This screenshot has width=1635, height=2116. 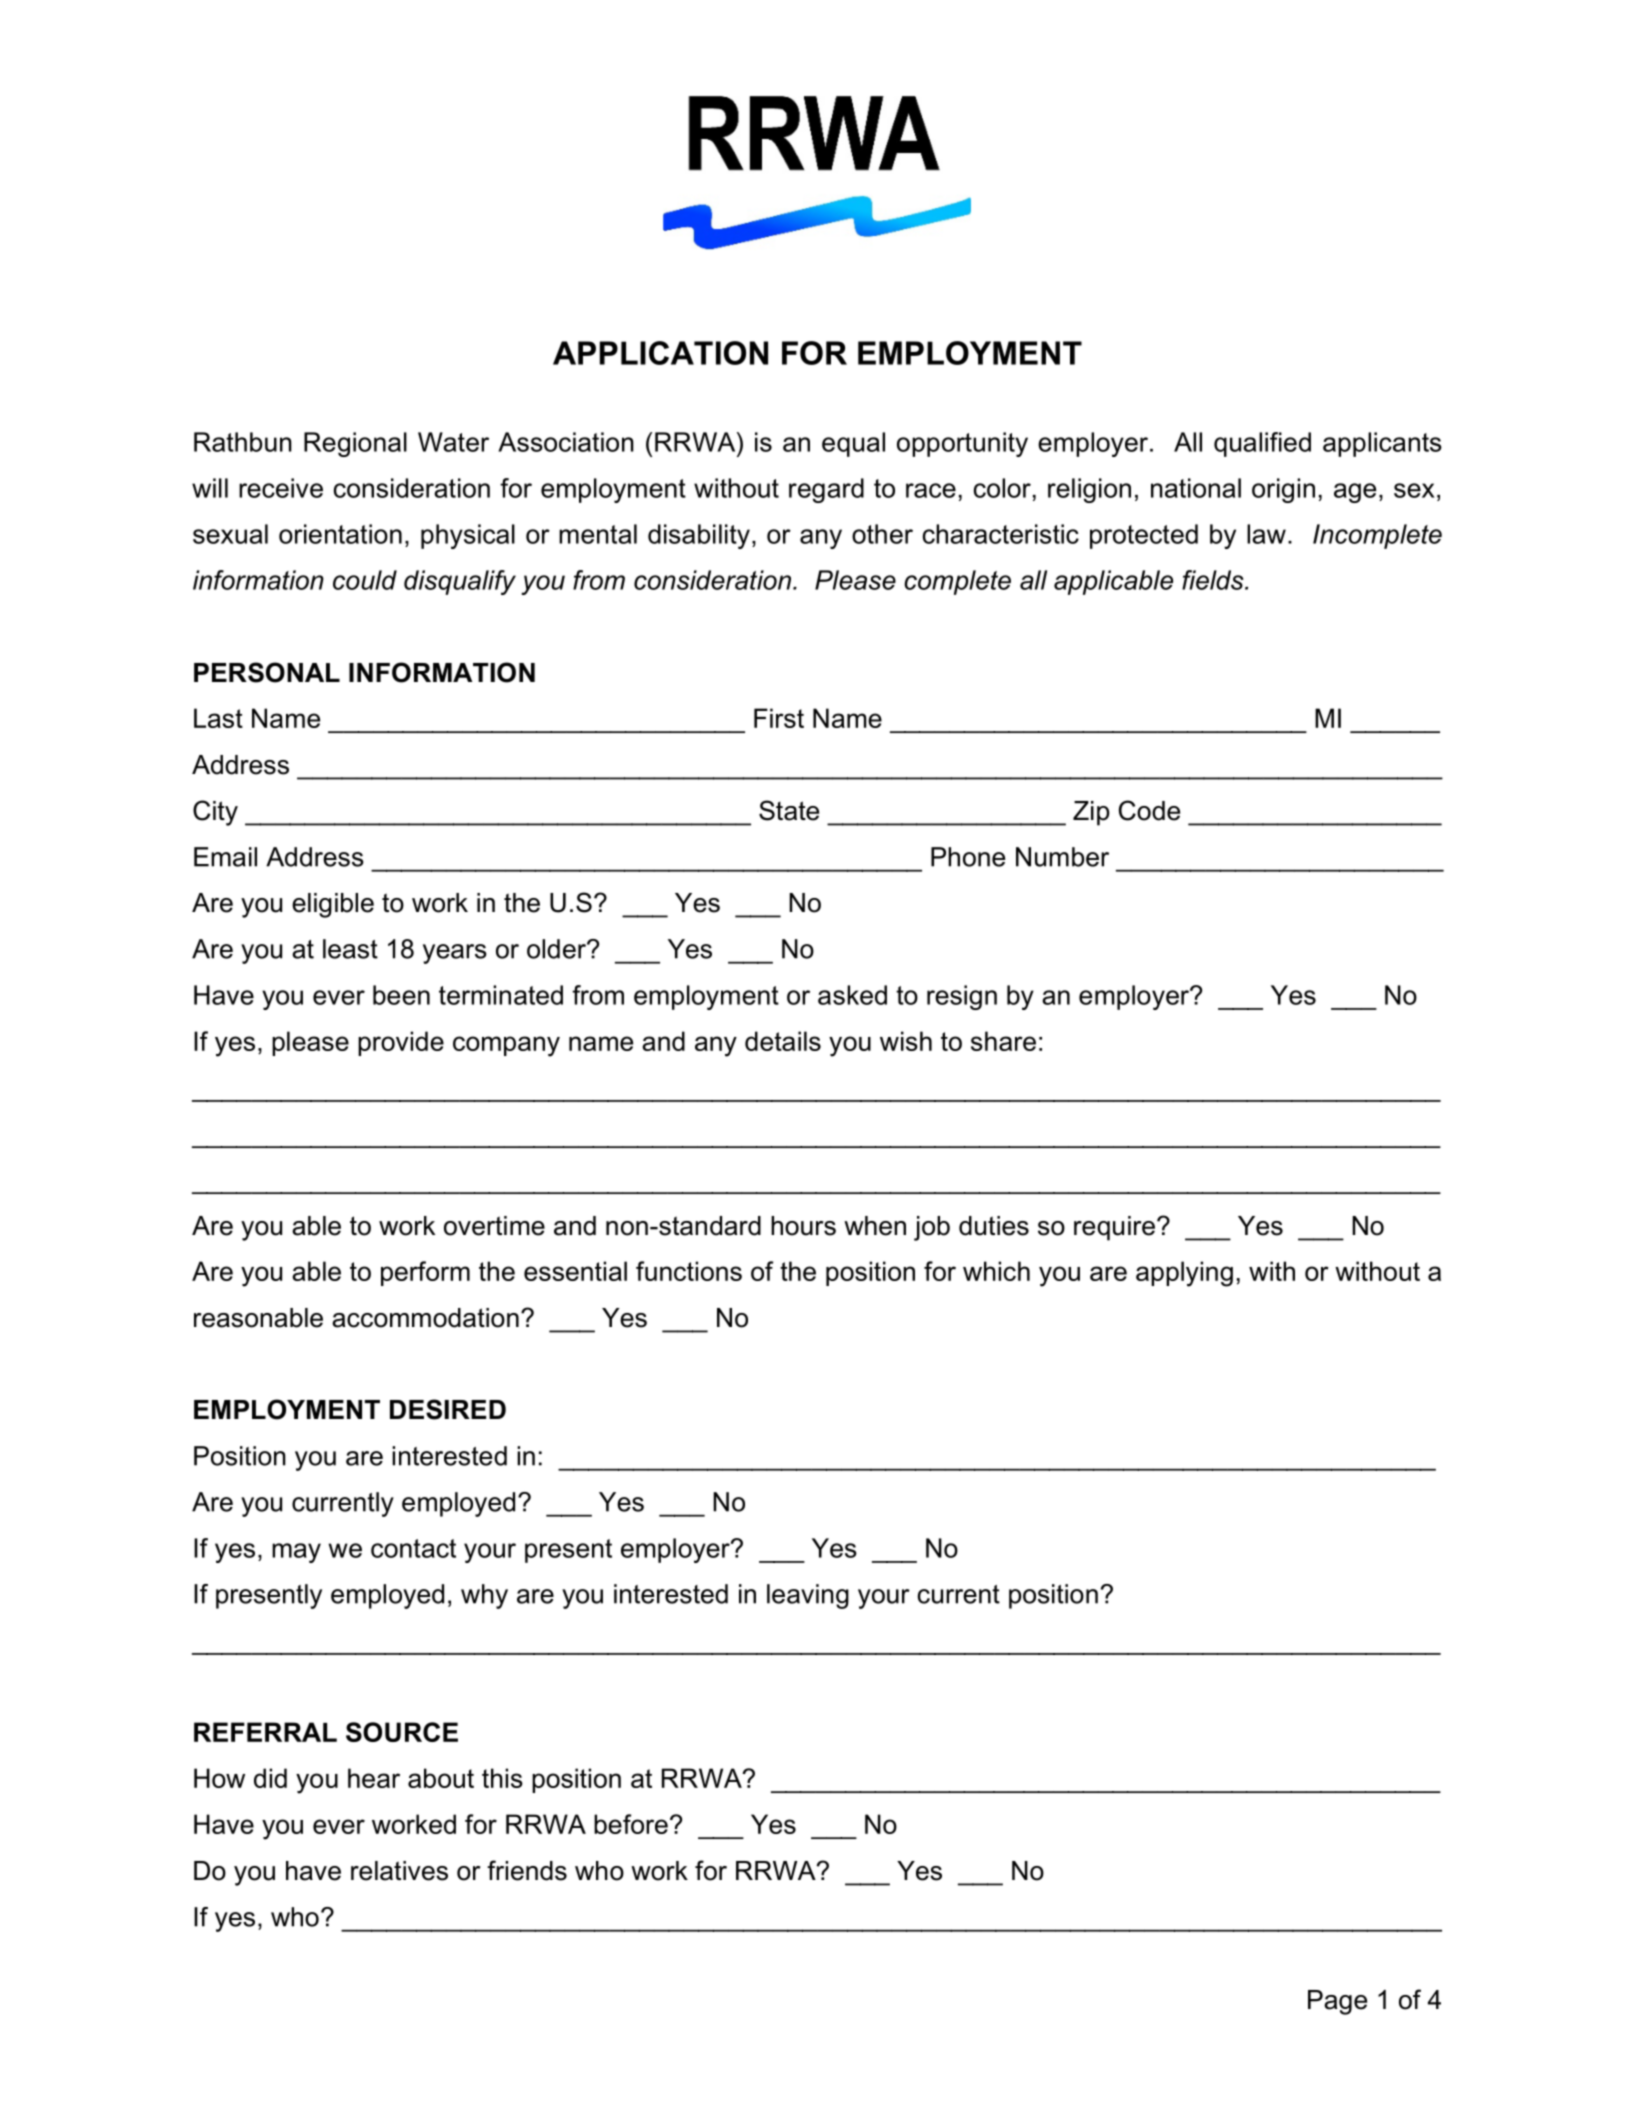 I want to click on require, so click(x=1114, y=1228).
